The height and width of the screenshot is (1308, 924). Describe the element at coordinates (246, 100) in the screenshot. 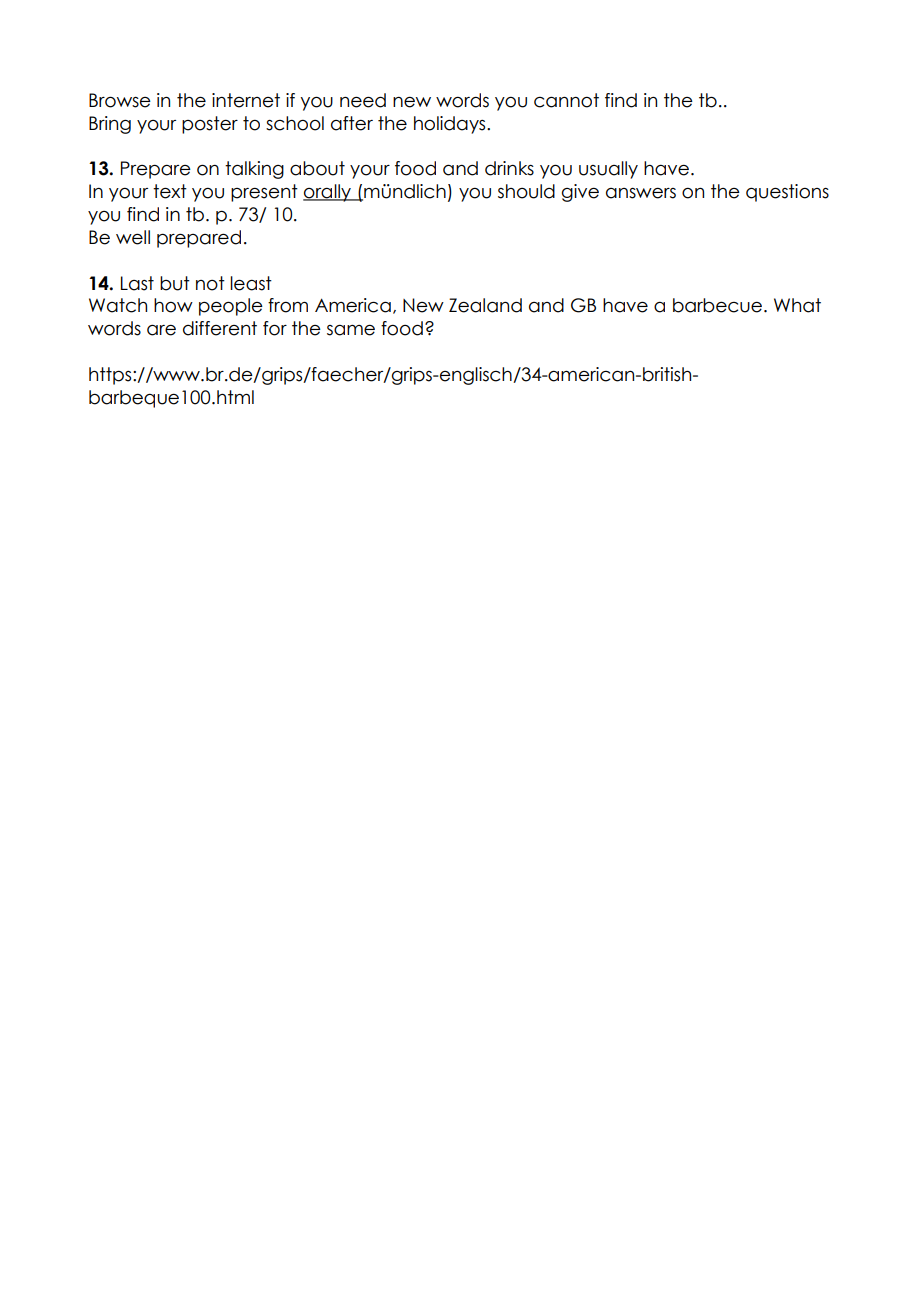

I see `internet` at that location.
